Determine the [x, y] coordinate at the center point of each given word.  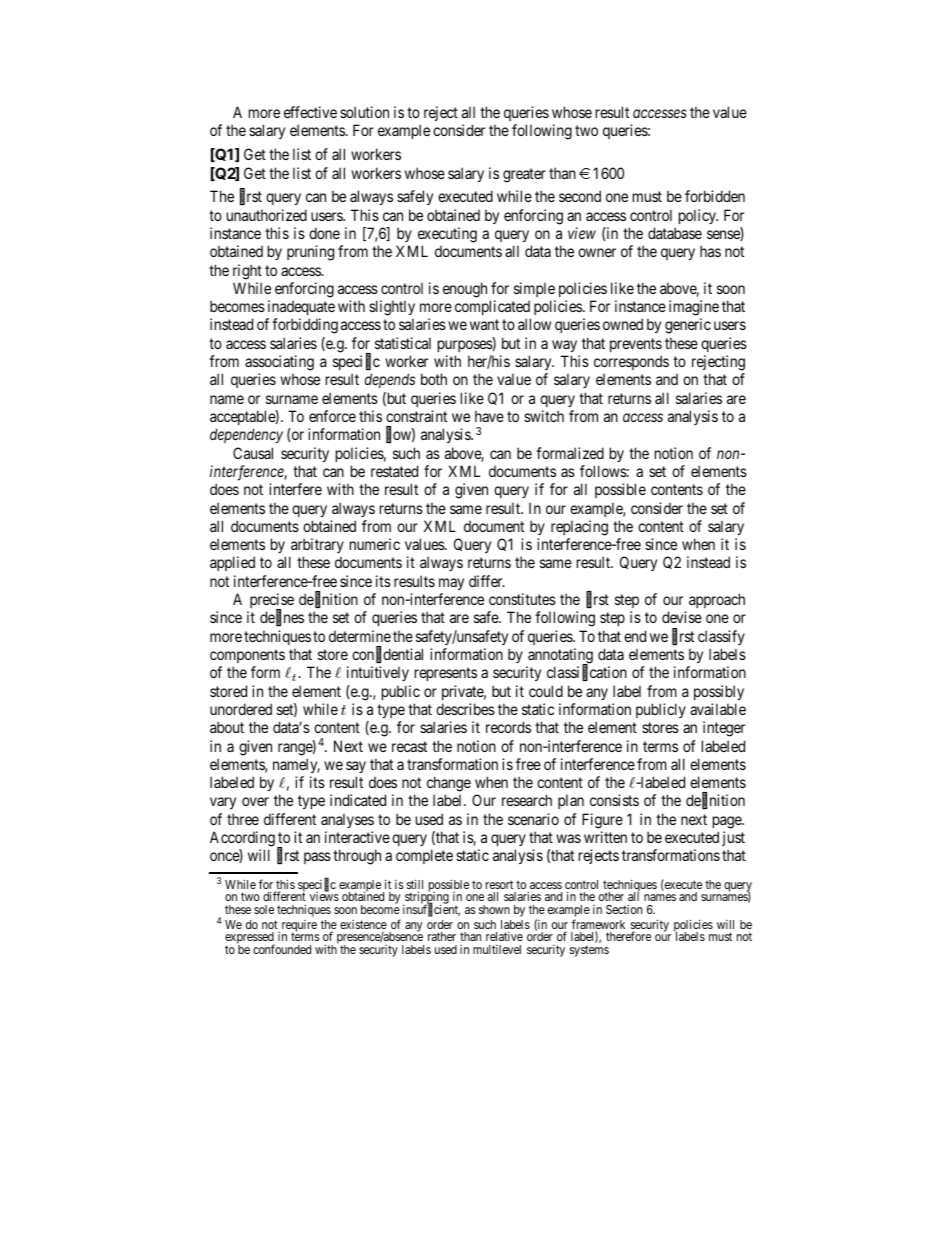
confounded [282, 949]
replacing [579, 528]
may [451, 584]
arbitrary [317, 545]
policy [698, 216]
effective [310, 112]
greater [524, 175]
